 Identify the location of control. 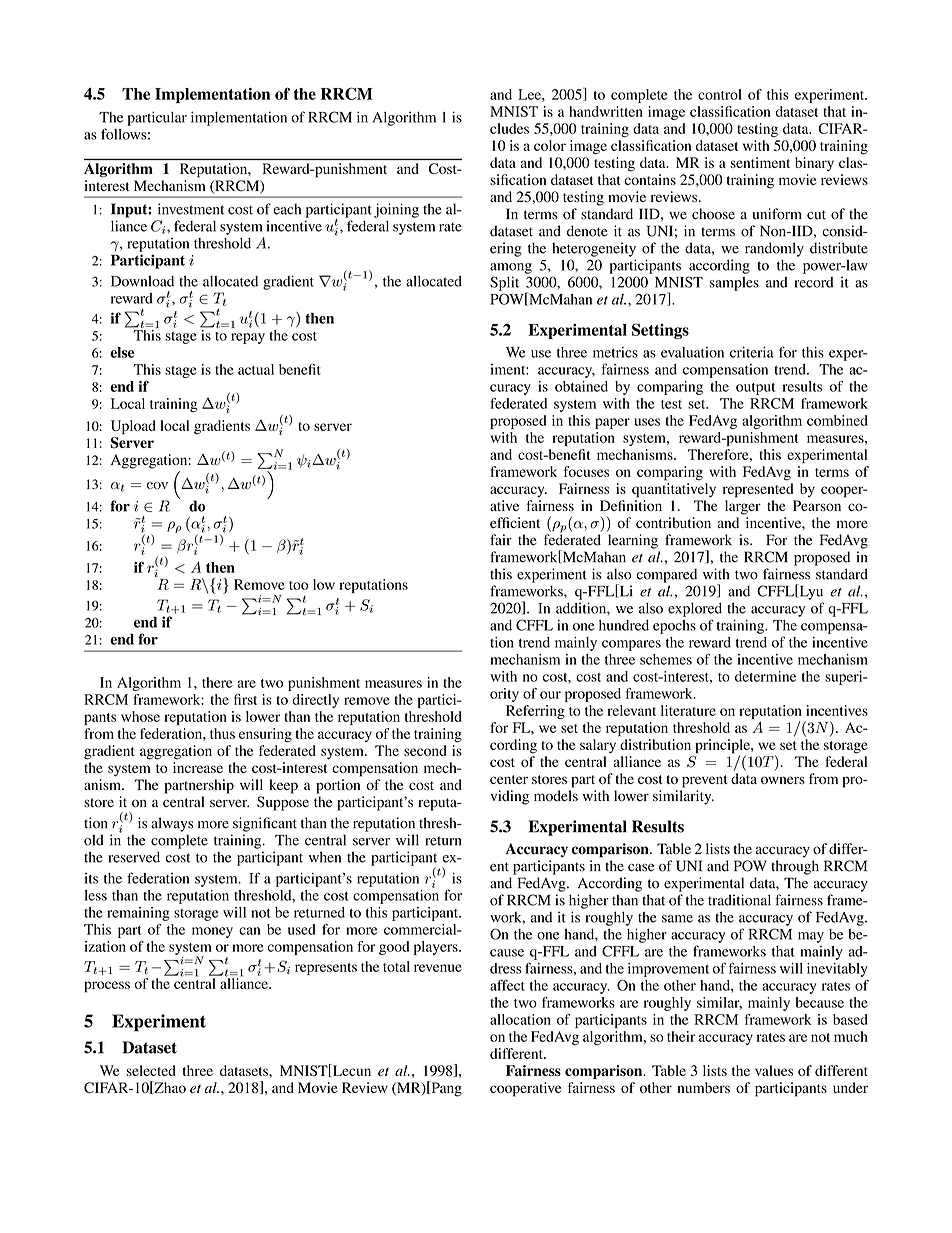
(720, 94).
